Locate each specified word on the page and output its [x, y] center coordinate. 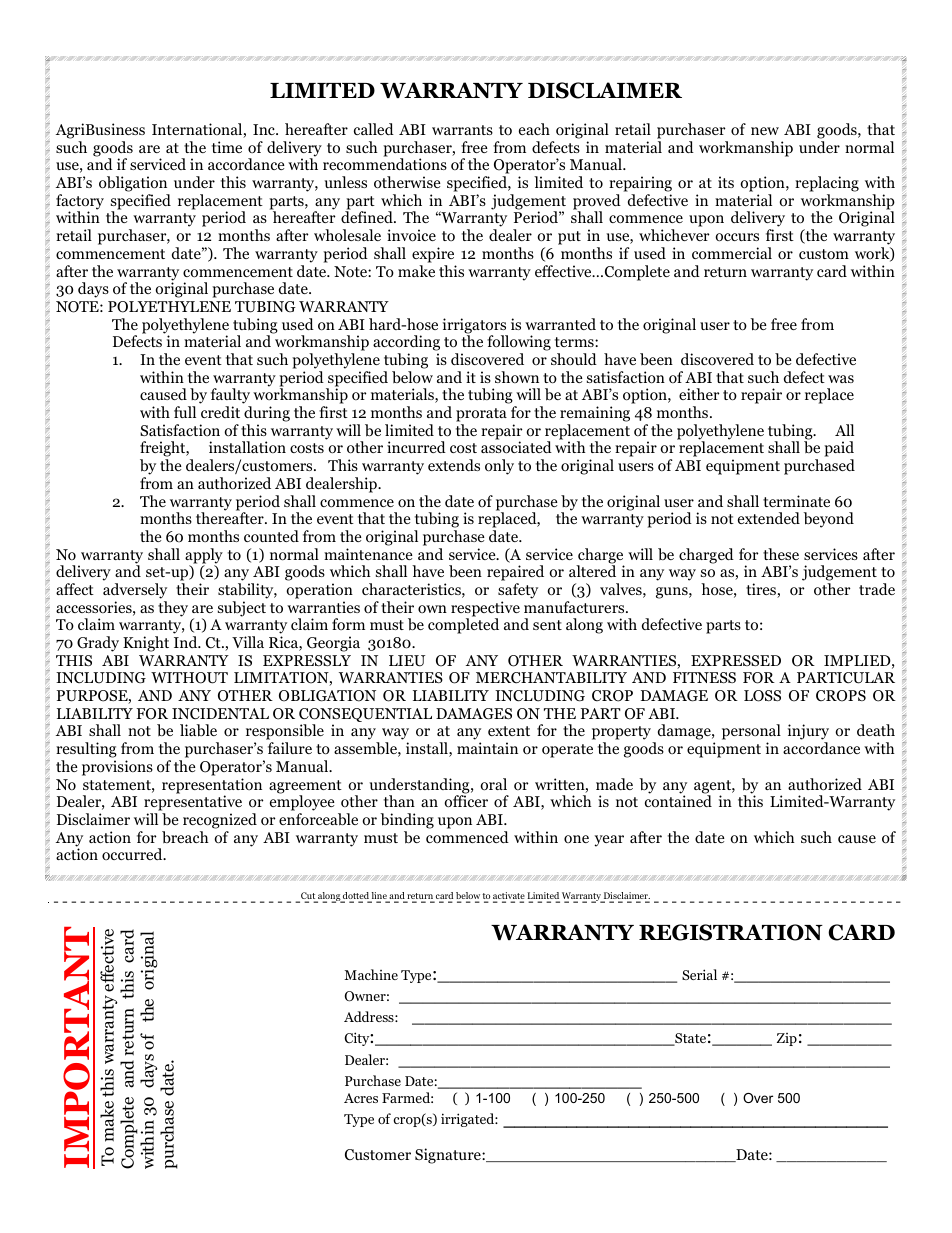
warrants [462, 130]
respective [485, 610]
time [227, 147]
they [173, 609]
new [765, 131]
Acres [361, 1098]
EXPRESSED [736, 660]
